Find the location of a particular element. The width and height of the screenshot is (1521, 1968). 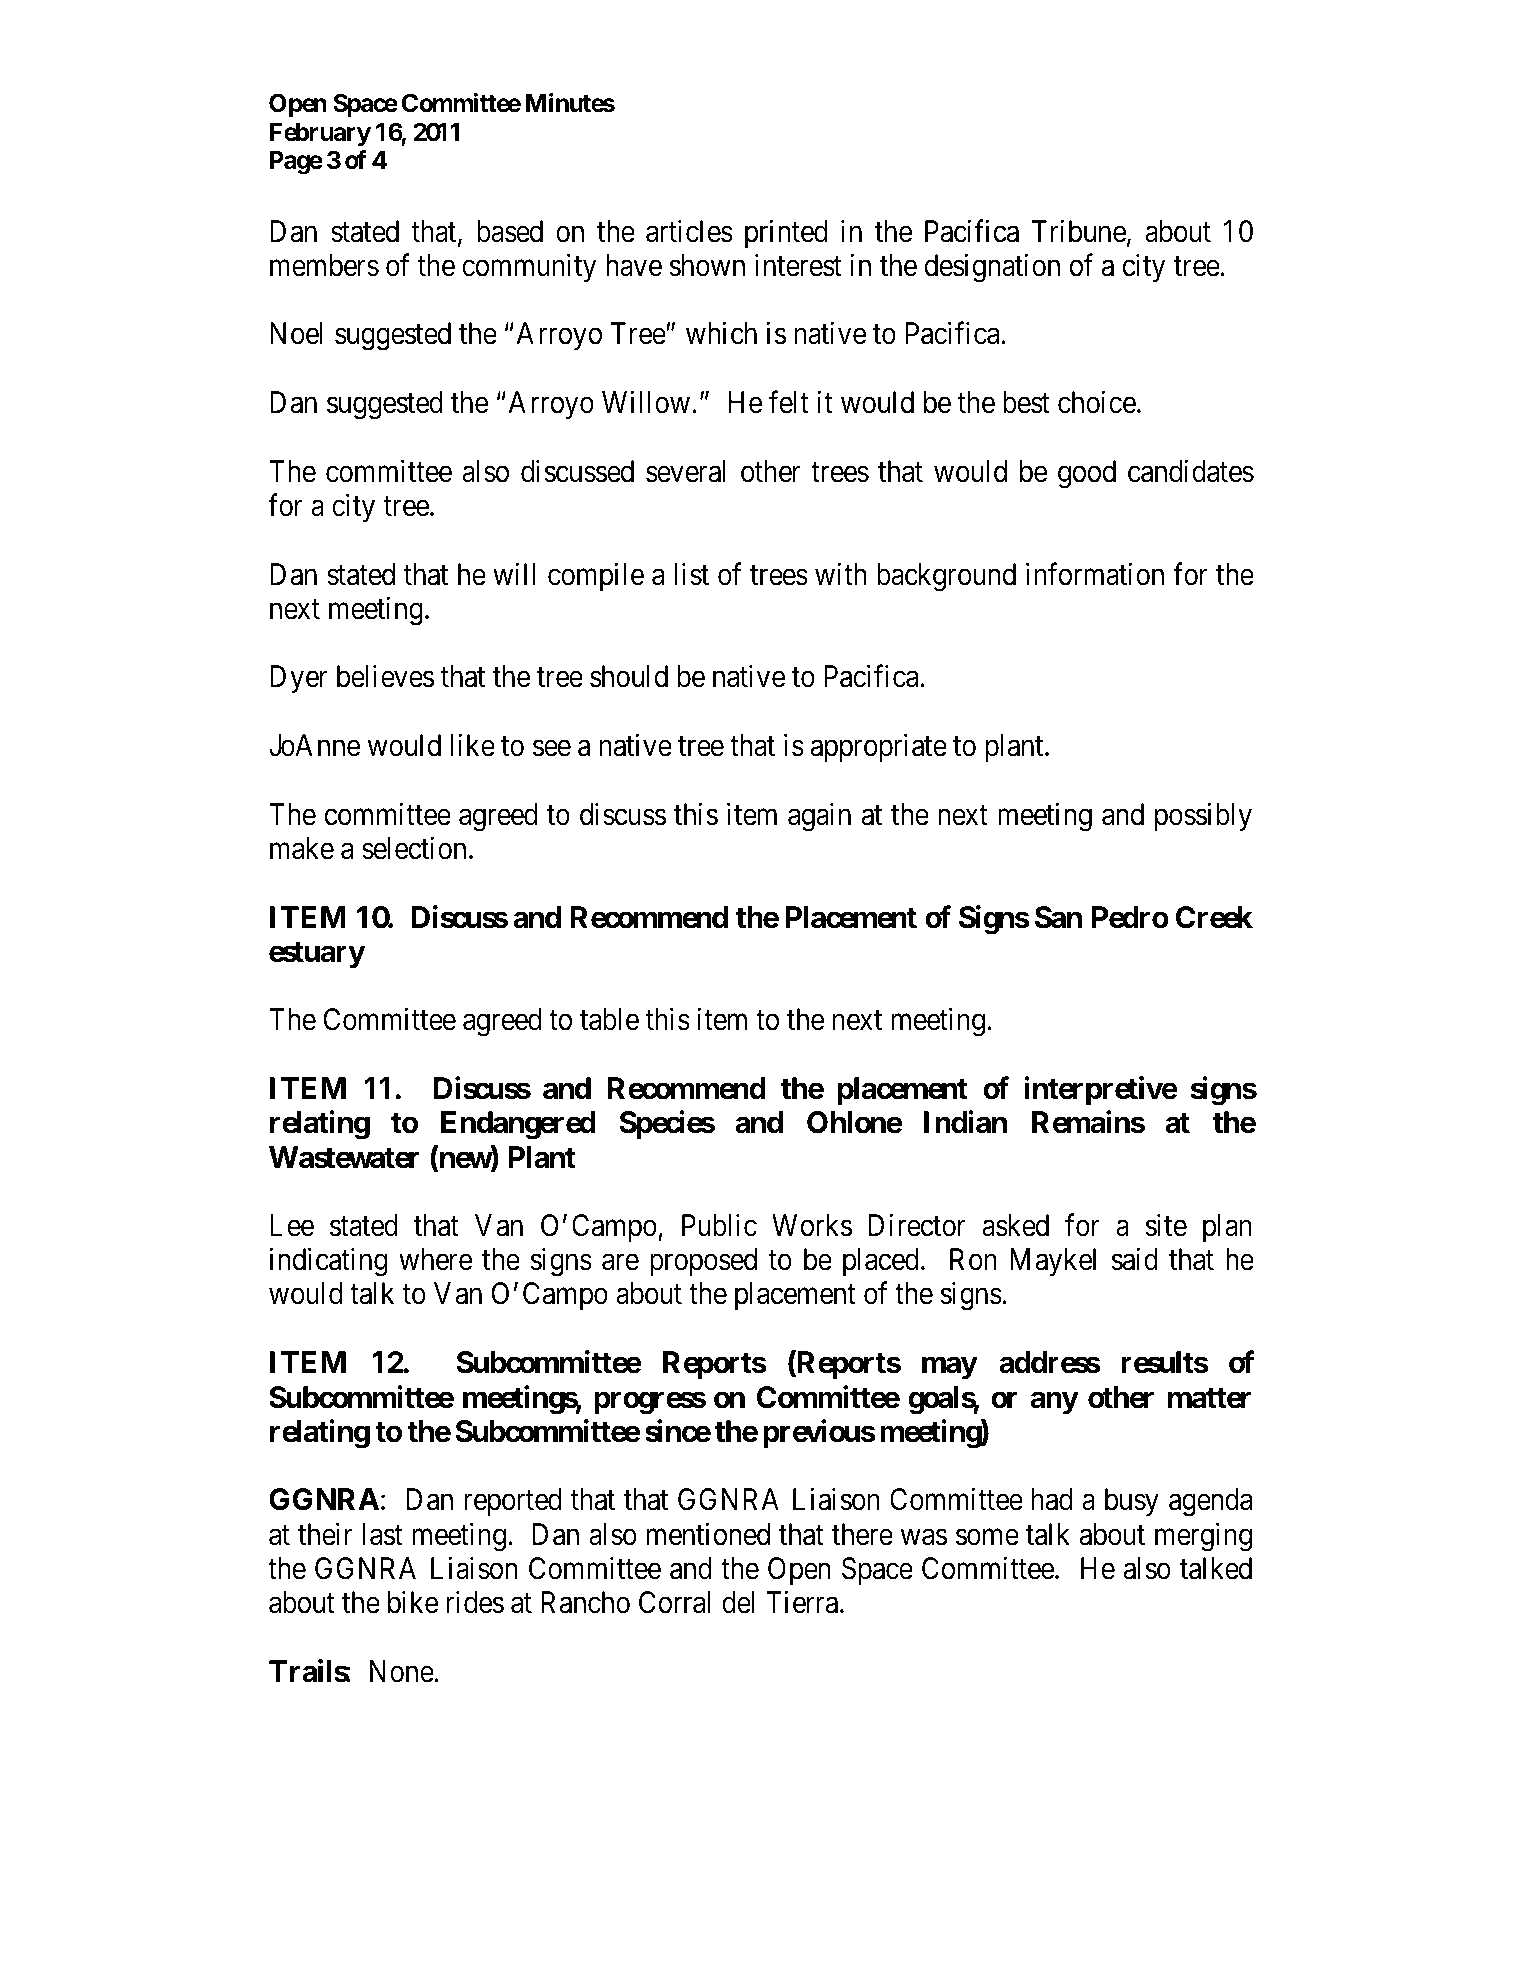

last is located at coordinates (383, 1534).
